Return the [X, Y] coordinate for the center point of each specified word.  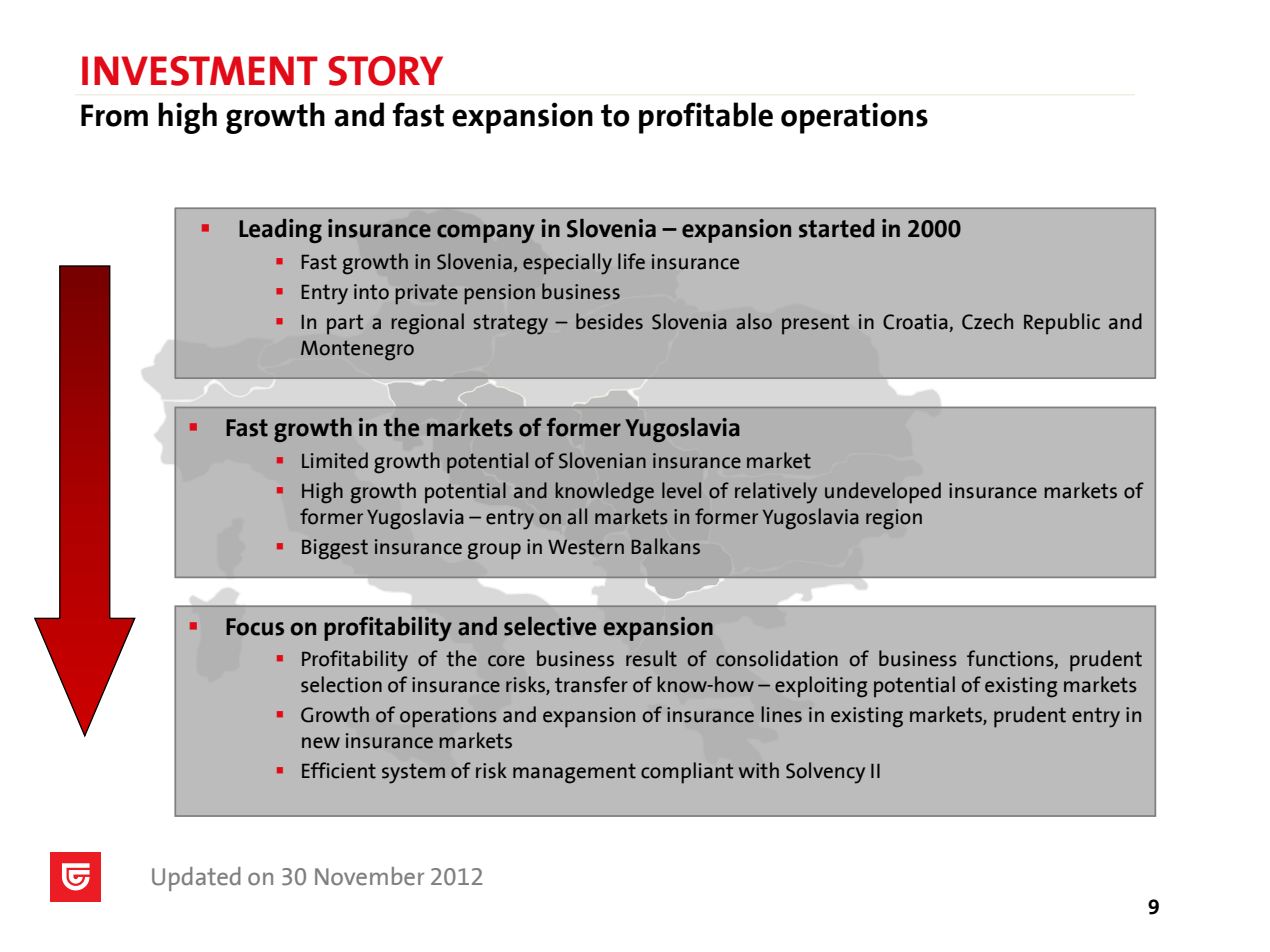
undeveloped [883, 492]
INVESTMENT [200, 71]
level [681, 490]
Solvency [825, 773]
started [836, 228]
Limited [335, 460]
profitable [706, 118]
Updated [196, 879]
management [574, 773]
